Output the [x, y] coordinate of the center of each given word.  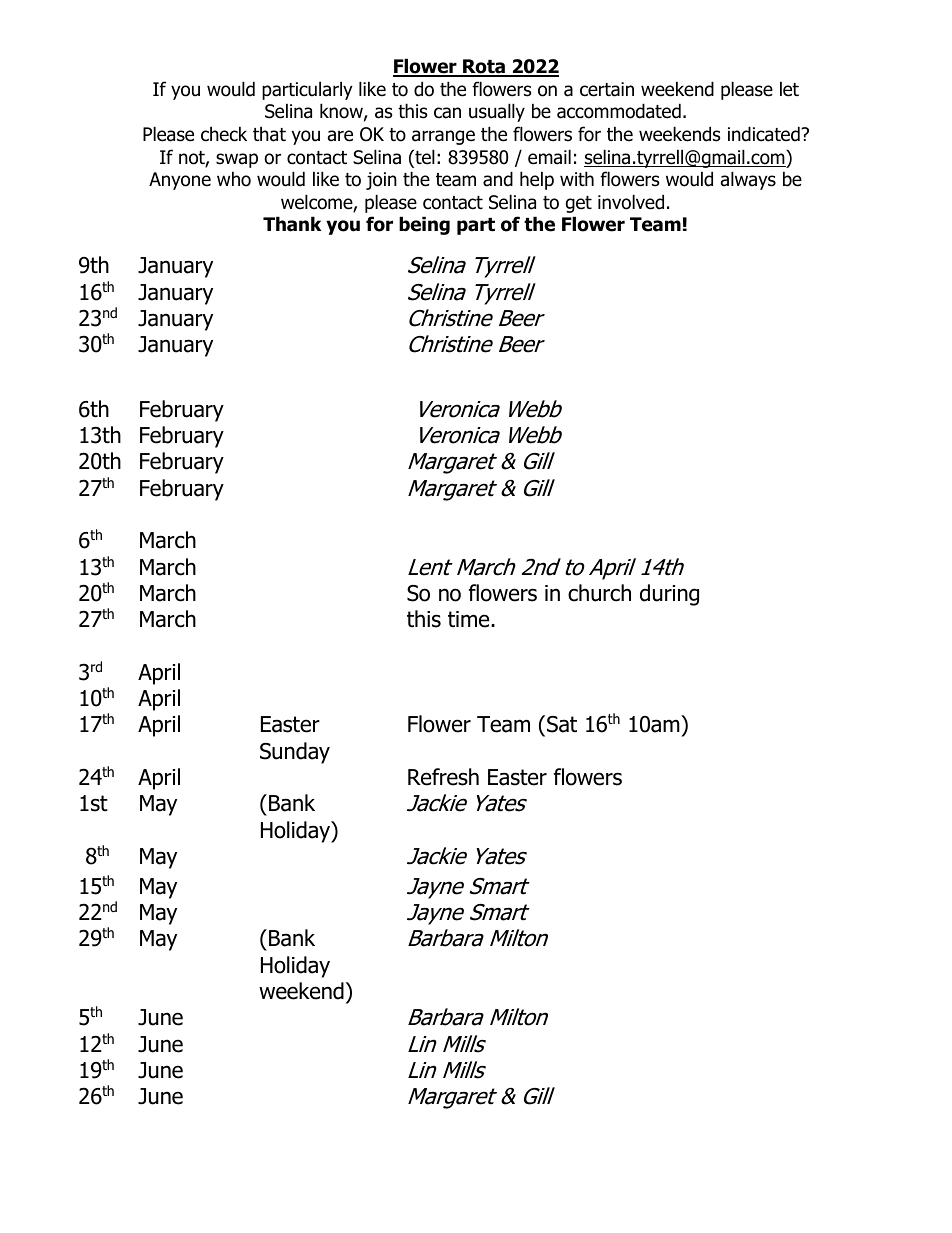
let [789, 89]
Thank [292, 224]
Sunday [295, 753]
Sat [562, 724]
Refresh [443, 777]
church [599, 593]
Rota [484, 68]
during [669, 595]
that [269, 134]
